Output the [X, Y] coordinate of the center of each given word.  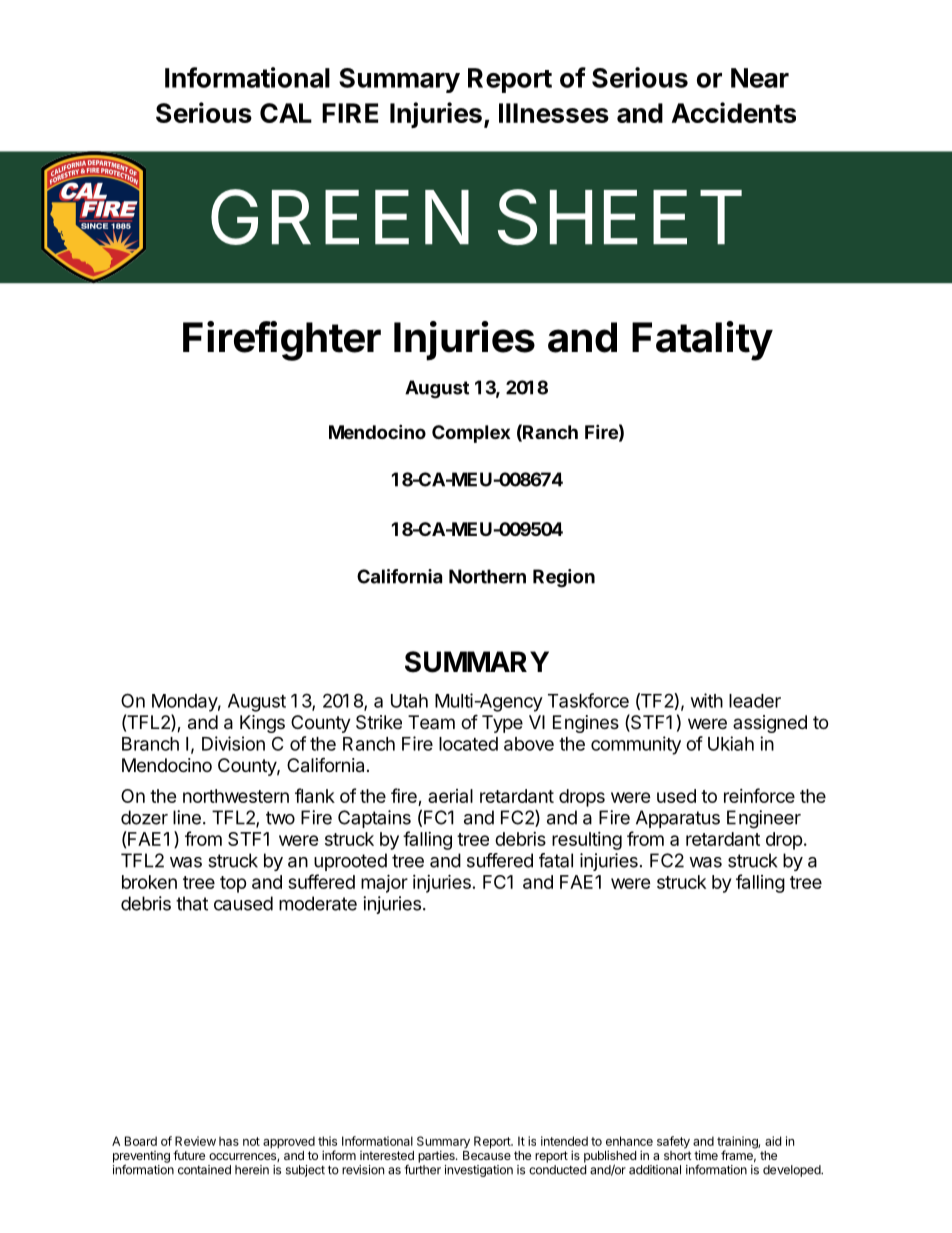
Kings [262, 724]
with [707, 700]
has [229, 1141]
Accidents [734, 112]
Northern [487, 576]
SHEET [620, 217]
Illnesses [554, 113]
